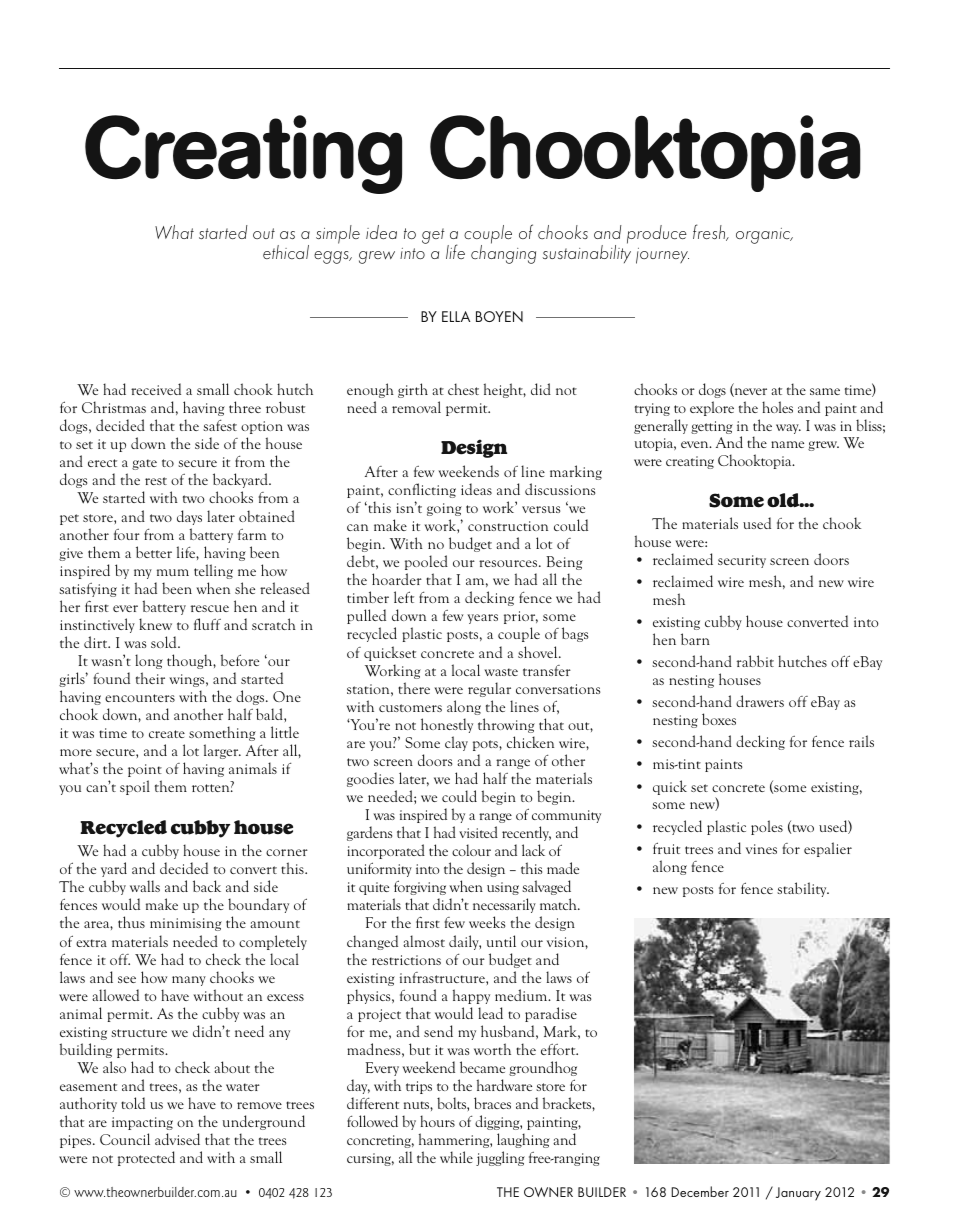 This document has height=1232, width=958. Describe the element at coordinates (145, 886) in the document. I see `walls` at that location.
